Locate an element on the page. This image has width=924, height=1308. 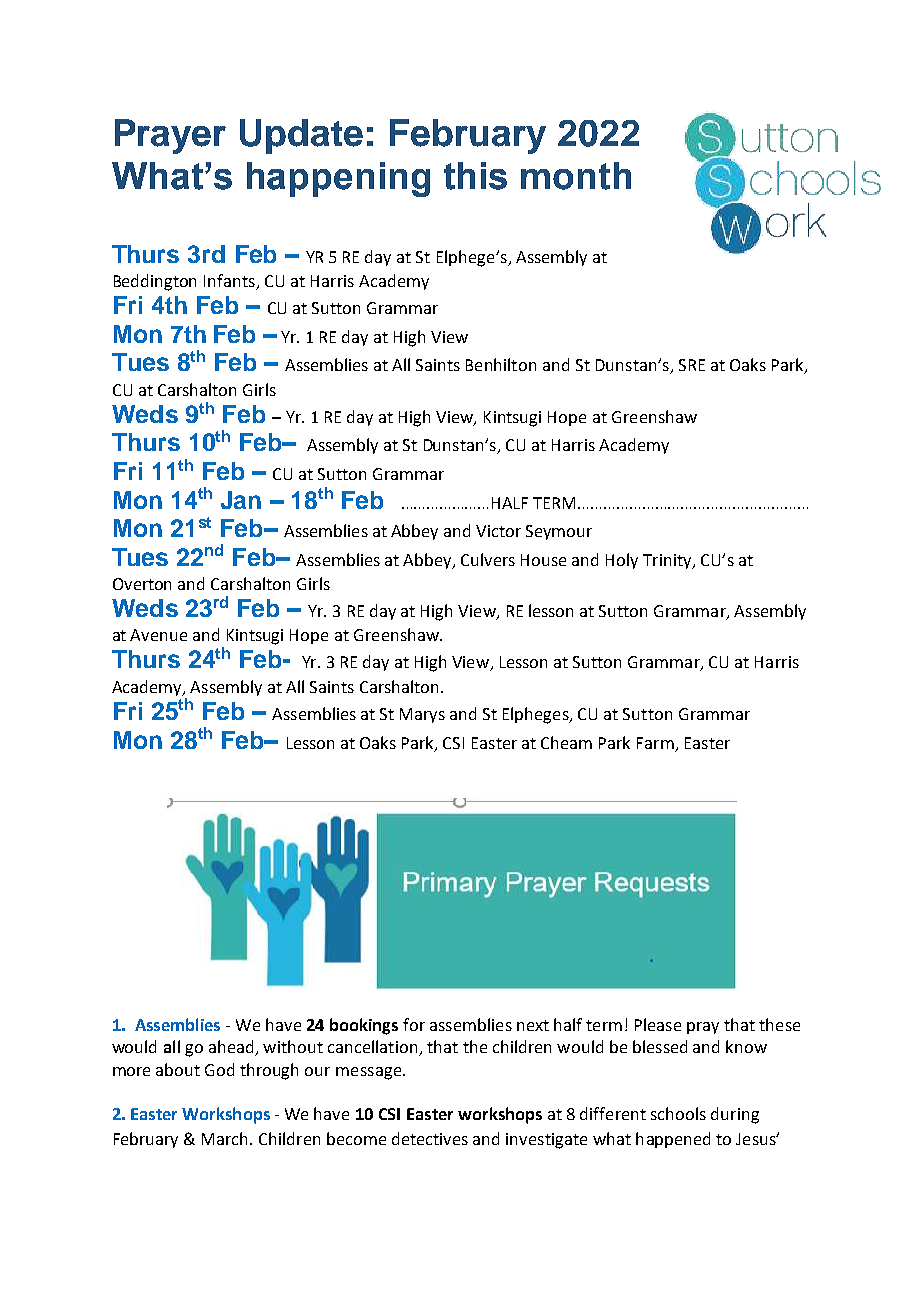
Update is located at coordinates (301, 136).
